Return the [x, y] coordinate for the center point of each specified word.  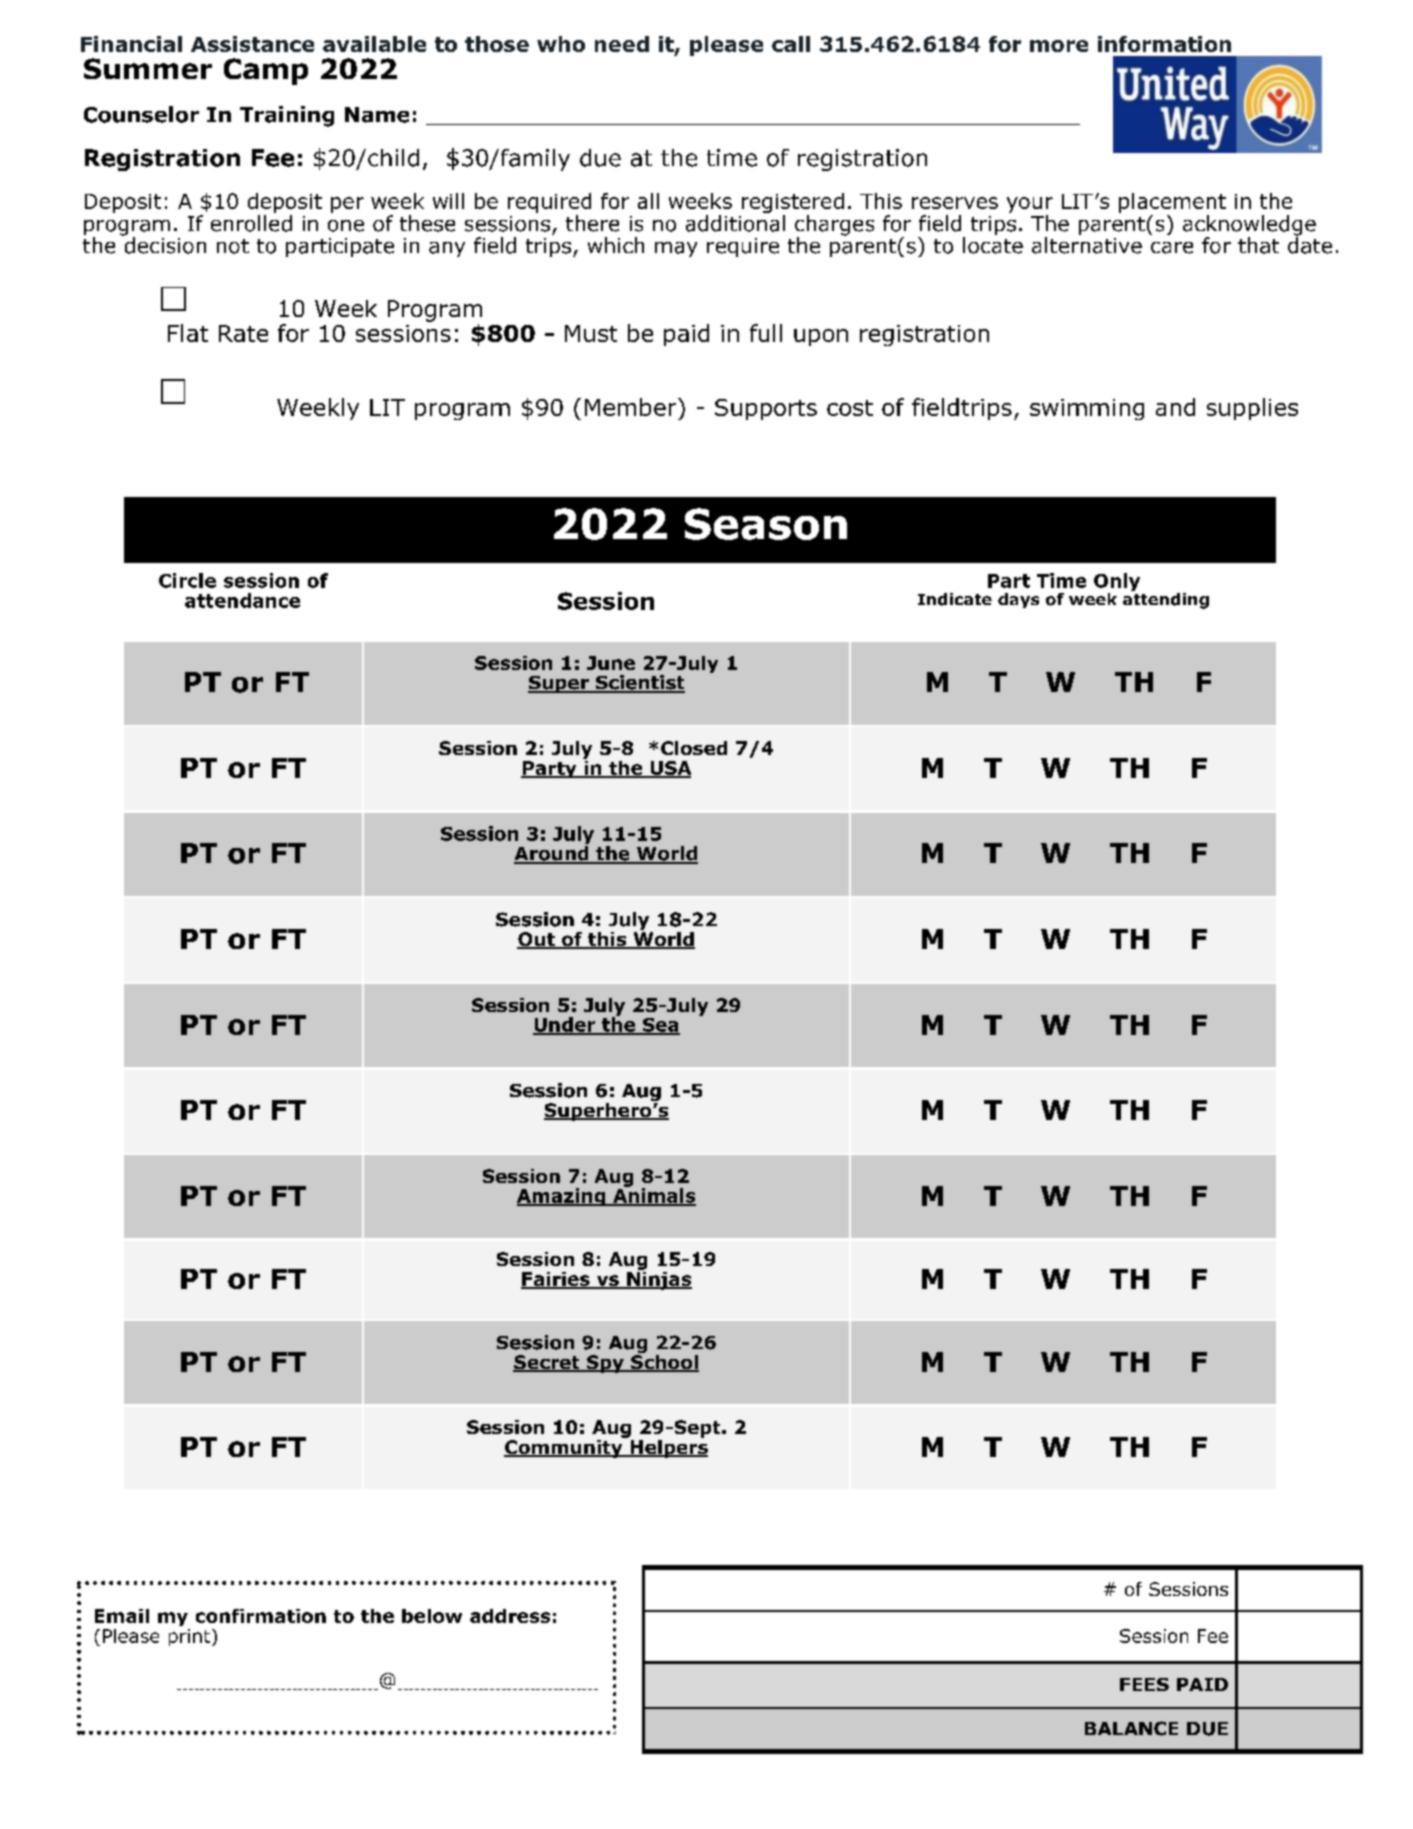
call [791, 44]
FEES [1144, 1684]
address [510, 1616]
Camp [266, 71]
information [1164, 44]
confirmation [261, 1616]
